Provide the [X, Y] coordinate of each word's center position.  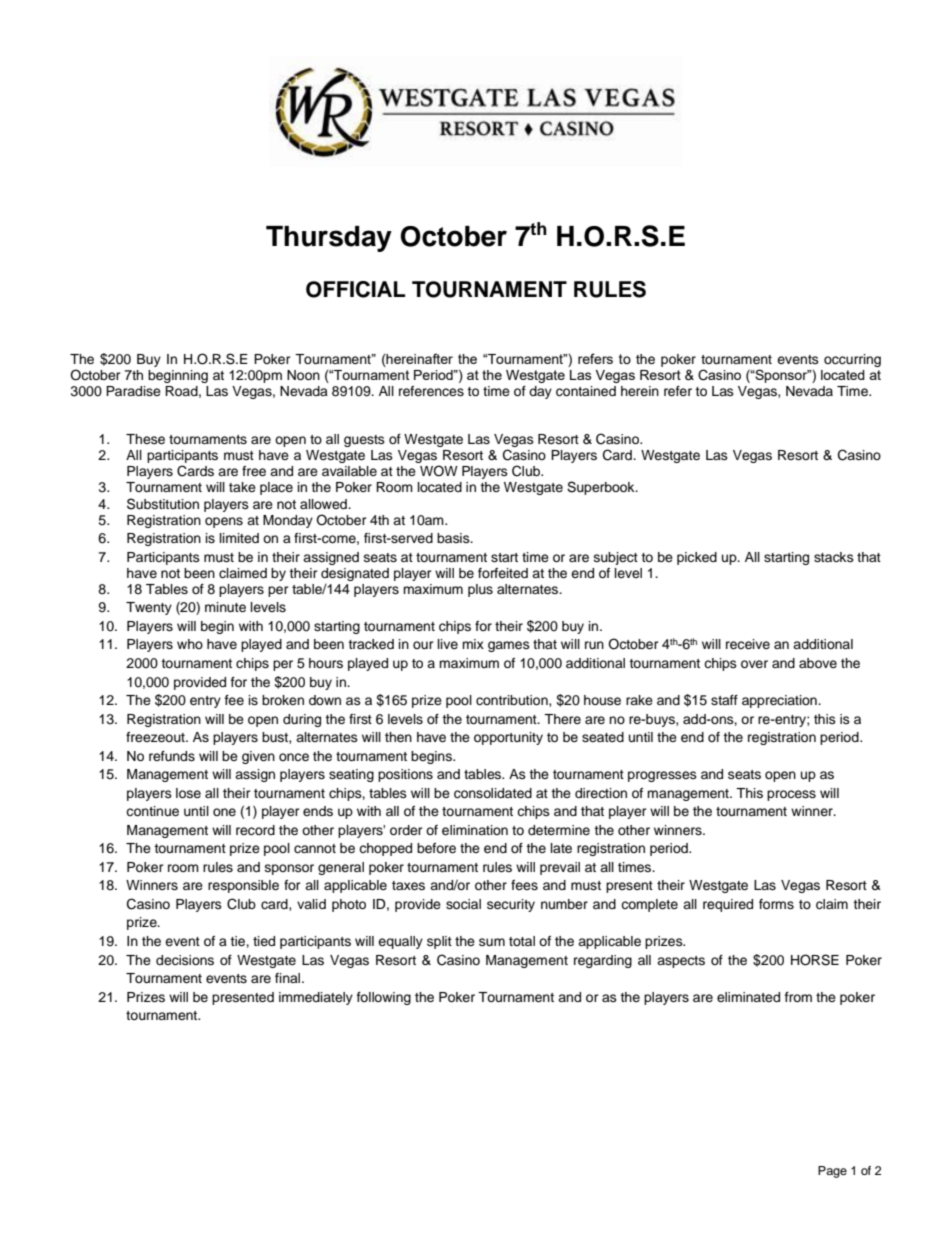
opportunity [508, 738]
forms [776, 904]
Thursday [329, 239]
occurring [852, 360]
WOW [439, 471]
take [242, 487]
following [384, 998]
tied [264, 941]
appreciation [780, 701]
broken [283, 700]
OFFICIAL [355, 289]
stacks [834, 557]
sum [492, 942]
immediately [316, 998]
